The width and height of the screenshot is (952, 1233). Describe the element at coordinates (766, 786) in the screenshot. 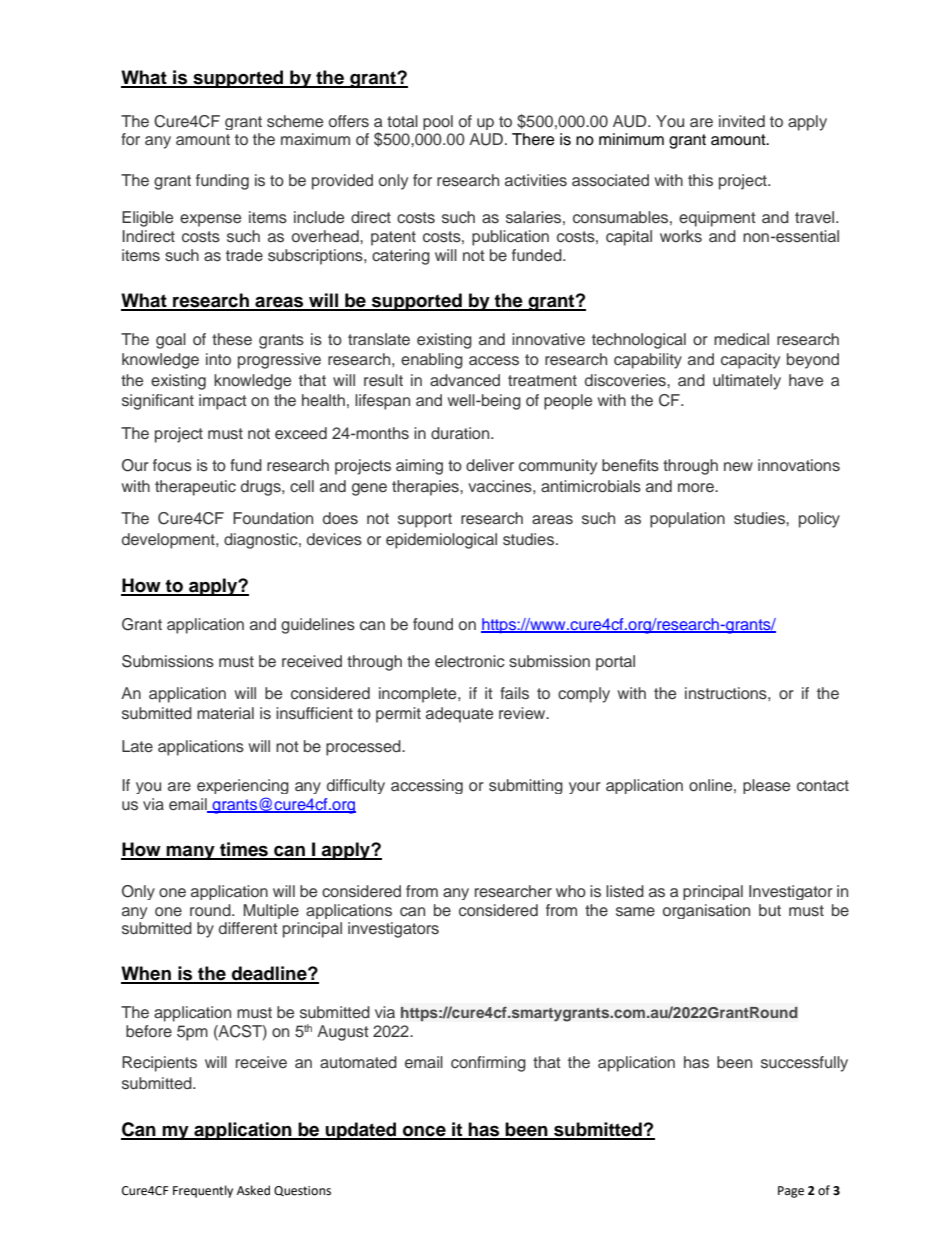

I see `please` at that location.
